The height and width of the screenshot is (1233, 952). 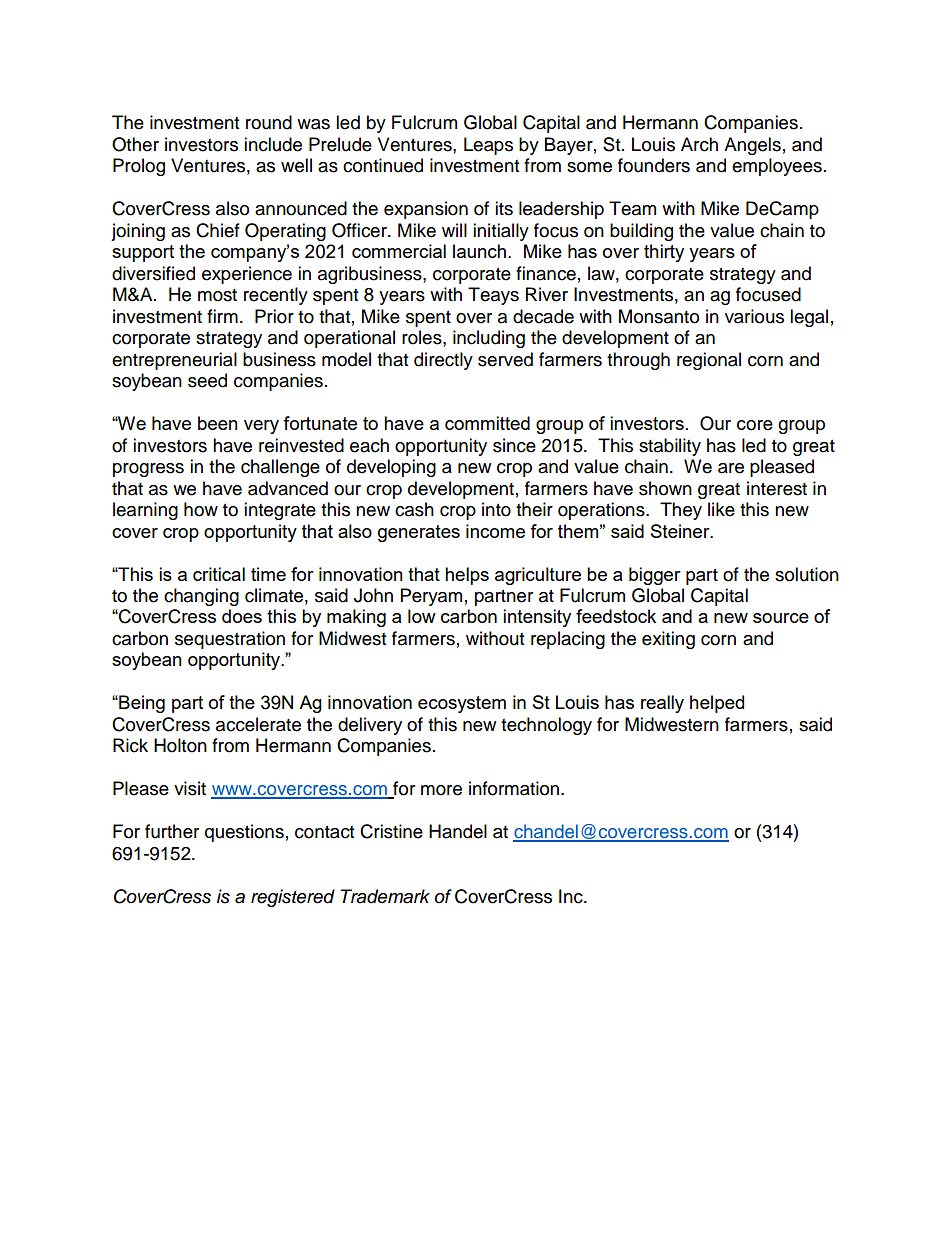 I want to click on Leaps, so click(x=488, y=146).
